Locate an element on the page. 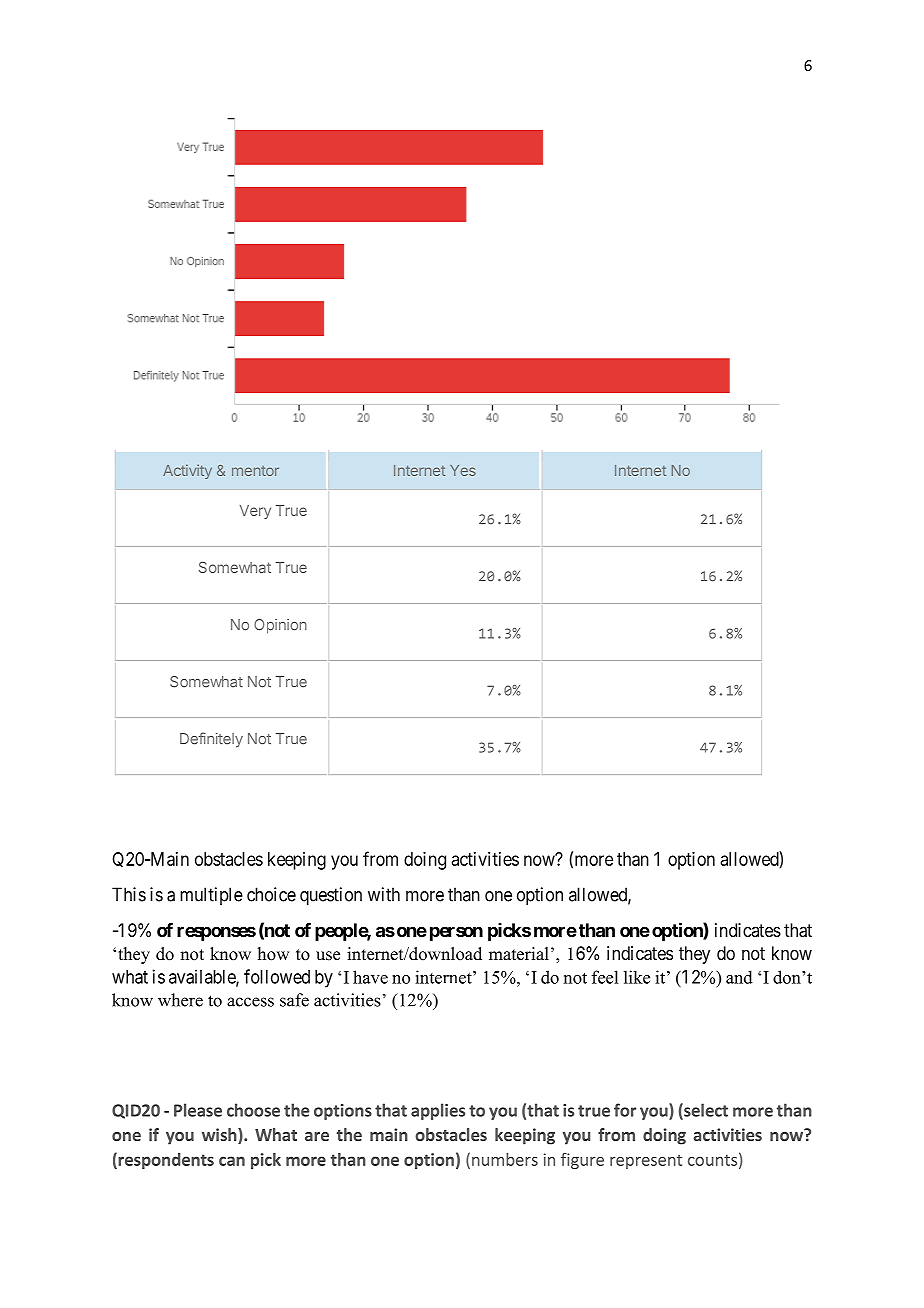 The width and height of the document is (924, 1308). with is located at coordinates (384, 894).
